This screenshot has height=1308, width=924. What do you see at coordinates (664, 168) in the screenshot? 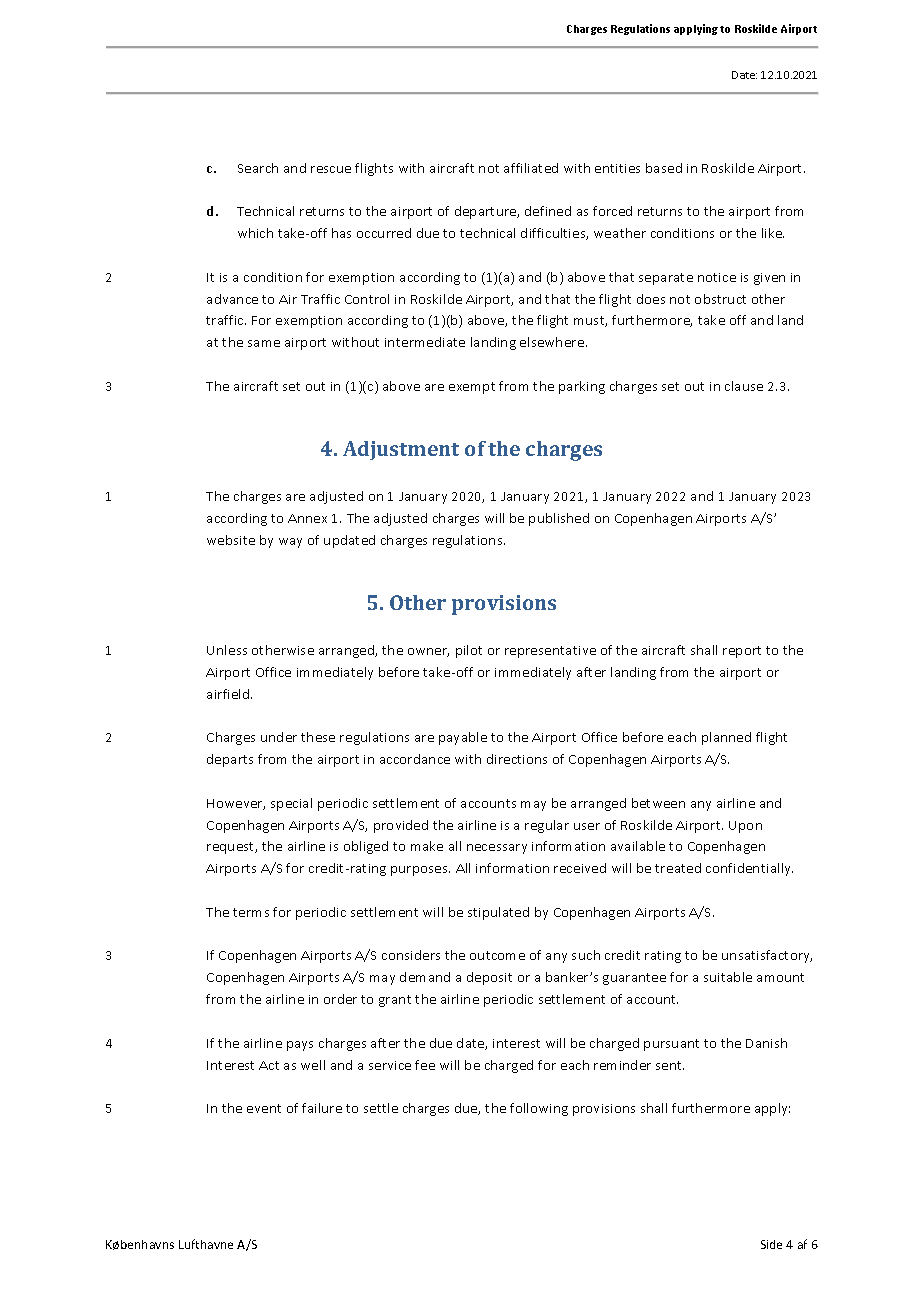
I see `based` at bounding box center [664, 168].
